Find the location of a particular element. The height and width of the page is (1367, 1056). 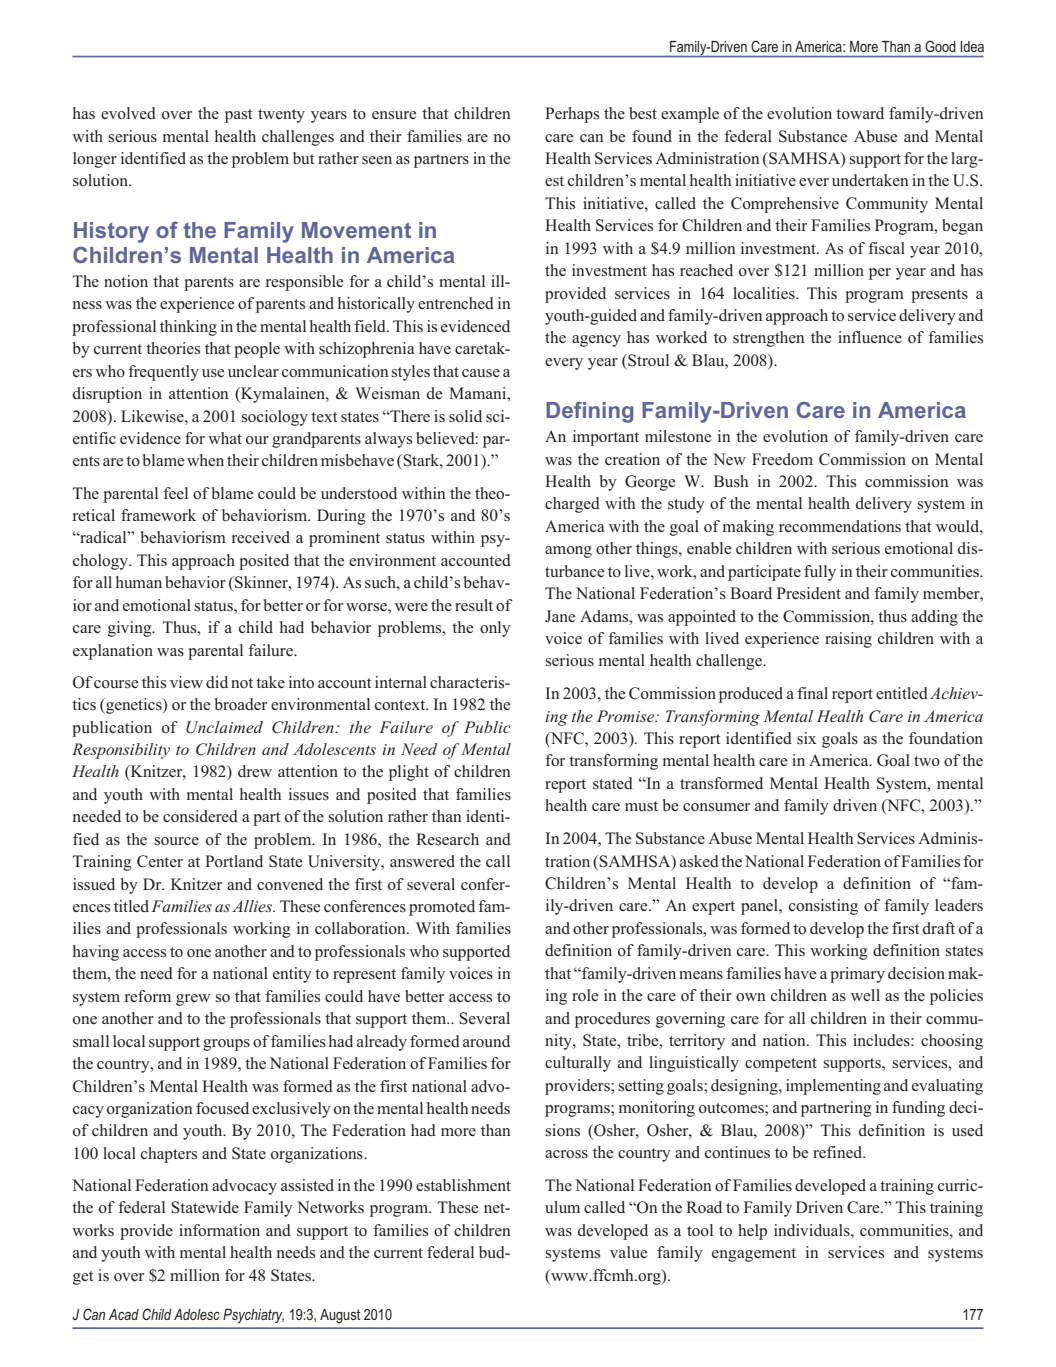

past is located at coordinates (238, 116).
